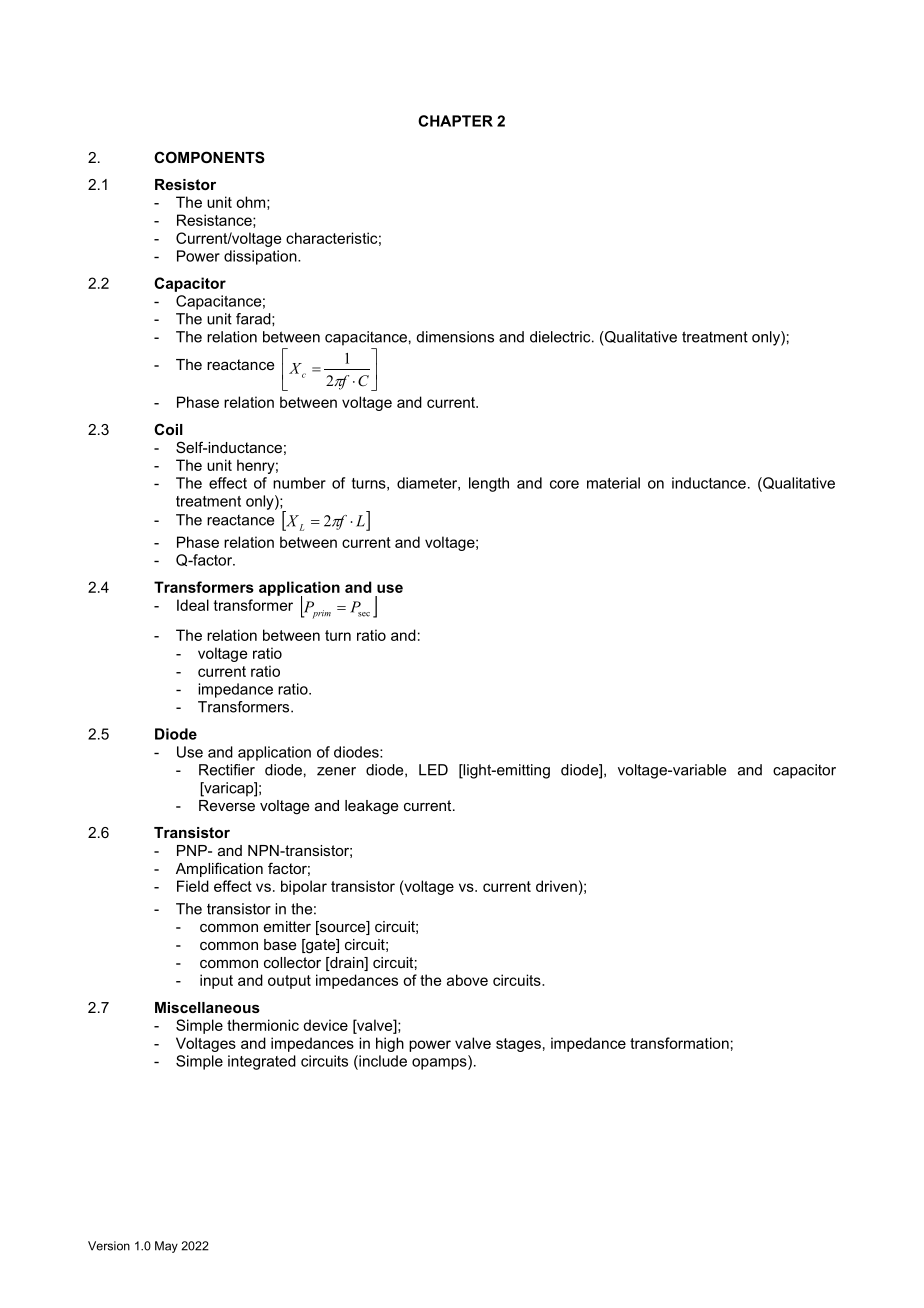 The height and width of the screenshot is (1308, 924). What do you see at coordinates (371, 807) in the screenshot?
I see `leakage` at bounding box center [371, 807].
